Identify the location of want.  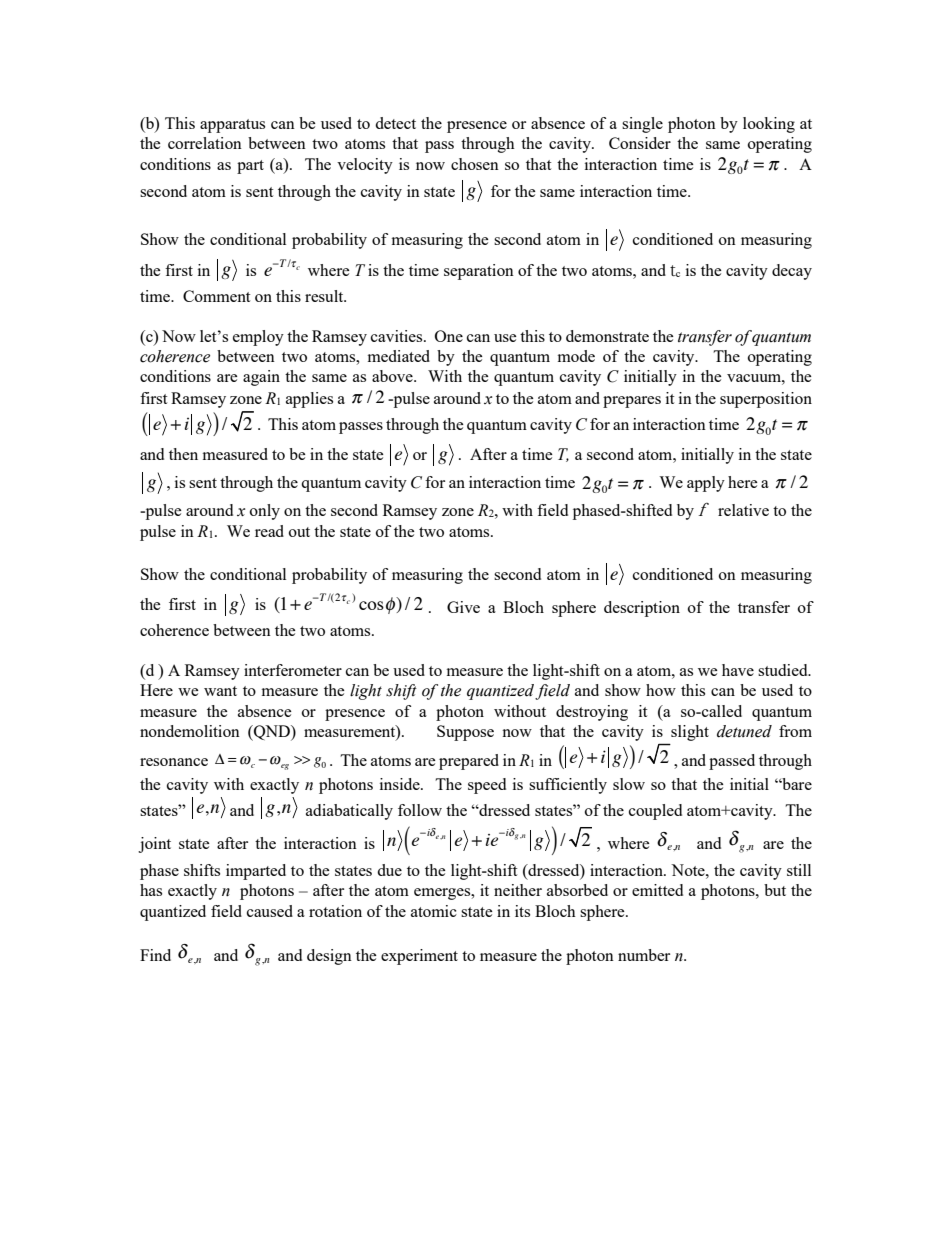
(220, 691).
